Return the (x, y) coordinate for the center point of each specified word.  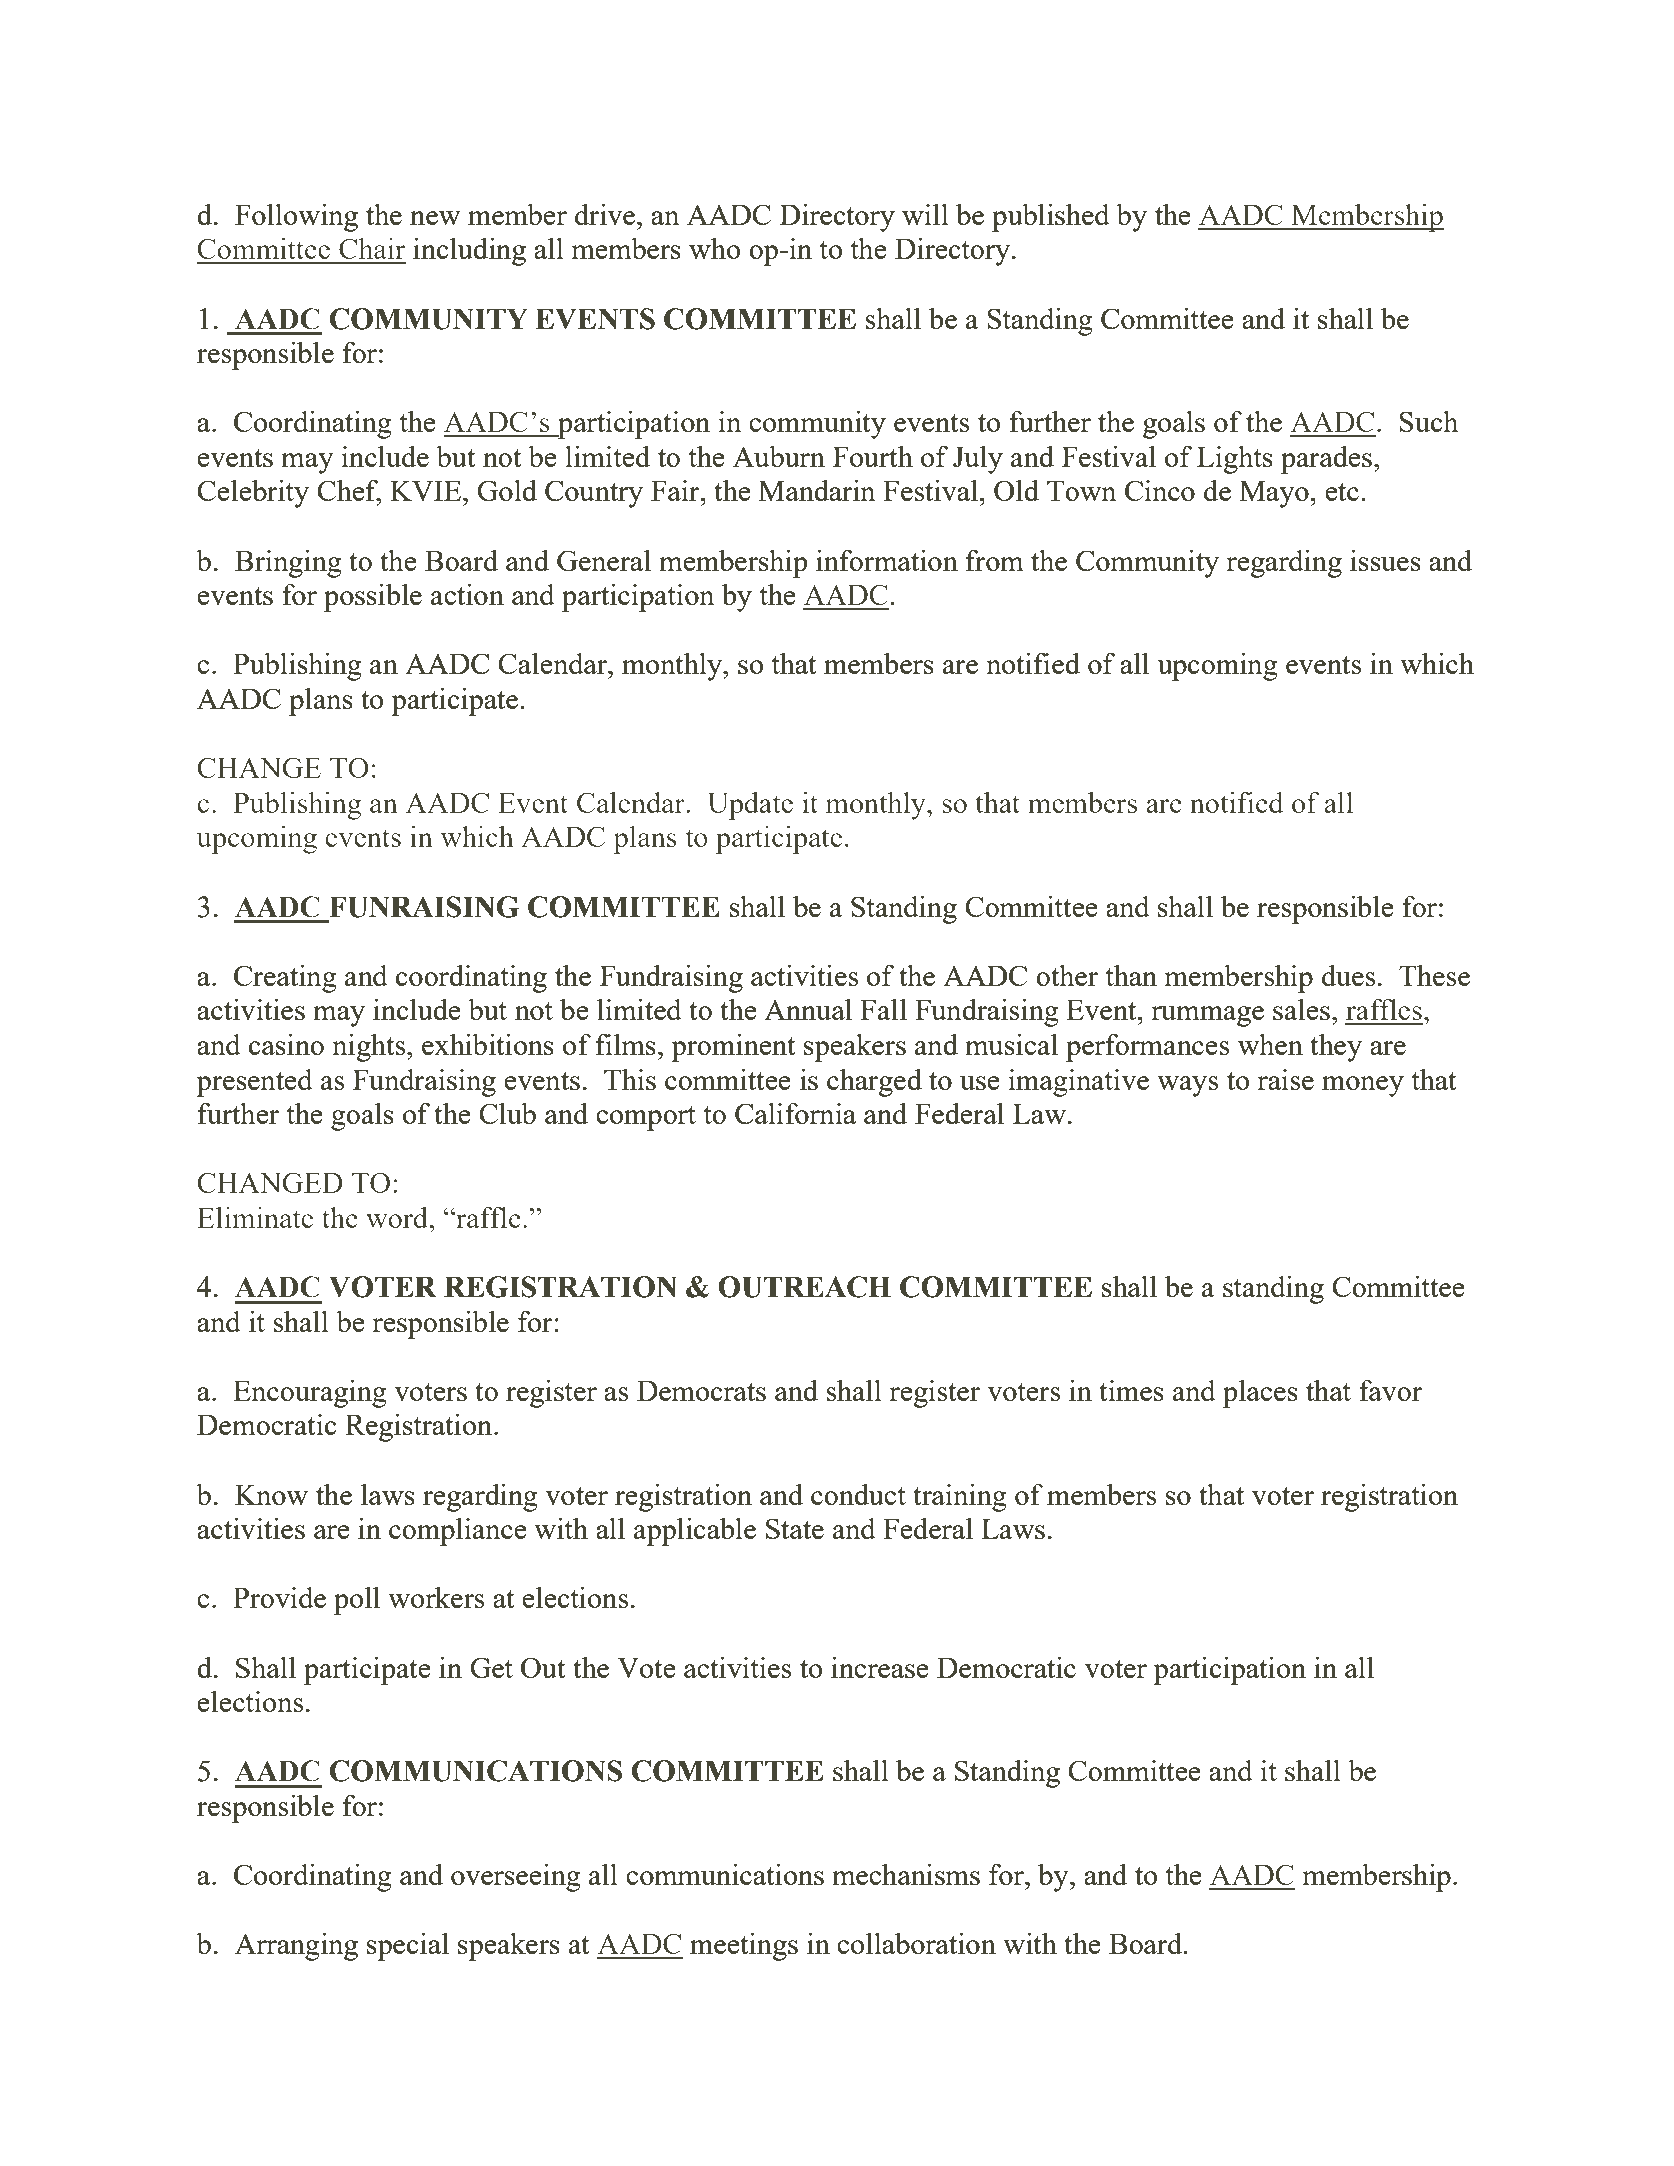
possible (373, 598)
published (1051, 218)
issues (1385, 560)
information (887, 560)
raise (1285, 1079)
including (469, 252)
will (925, 214)
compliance (458, 1532)
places (1260, 1394)
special (408, 1947)
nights (370, 1048)
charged (874, 1083)
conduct (858, 1494)
